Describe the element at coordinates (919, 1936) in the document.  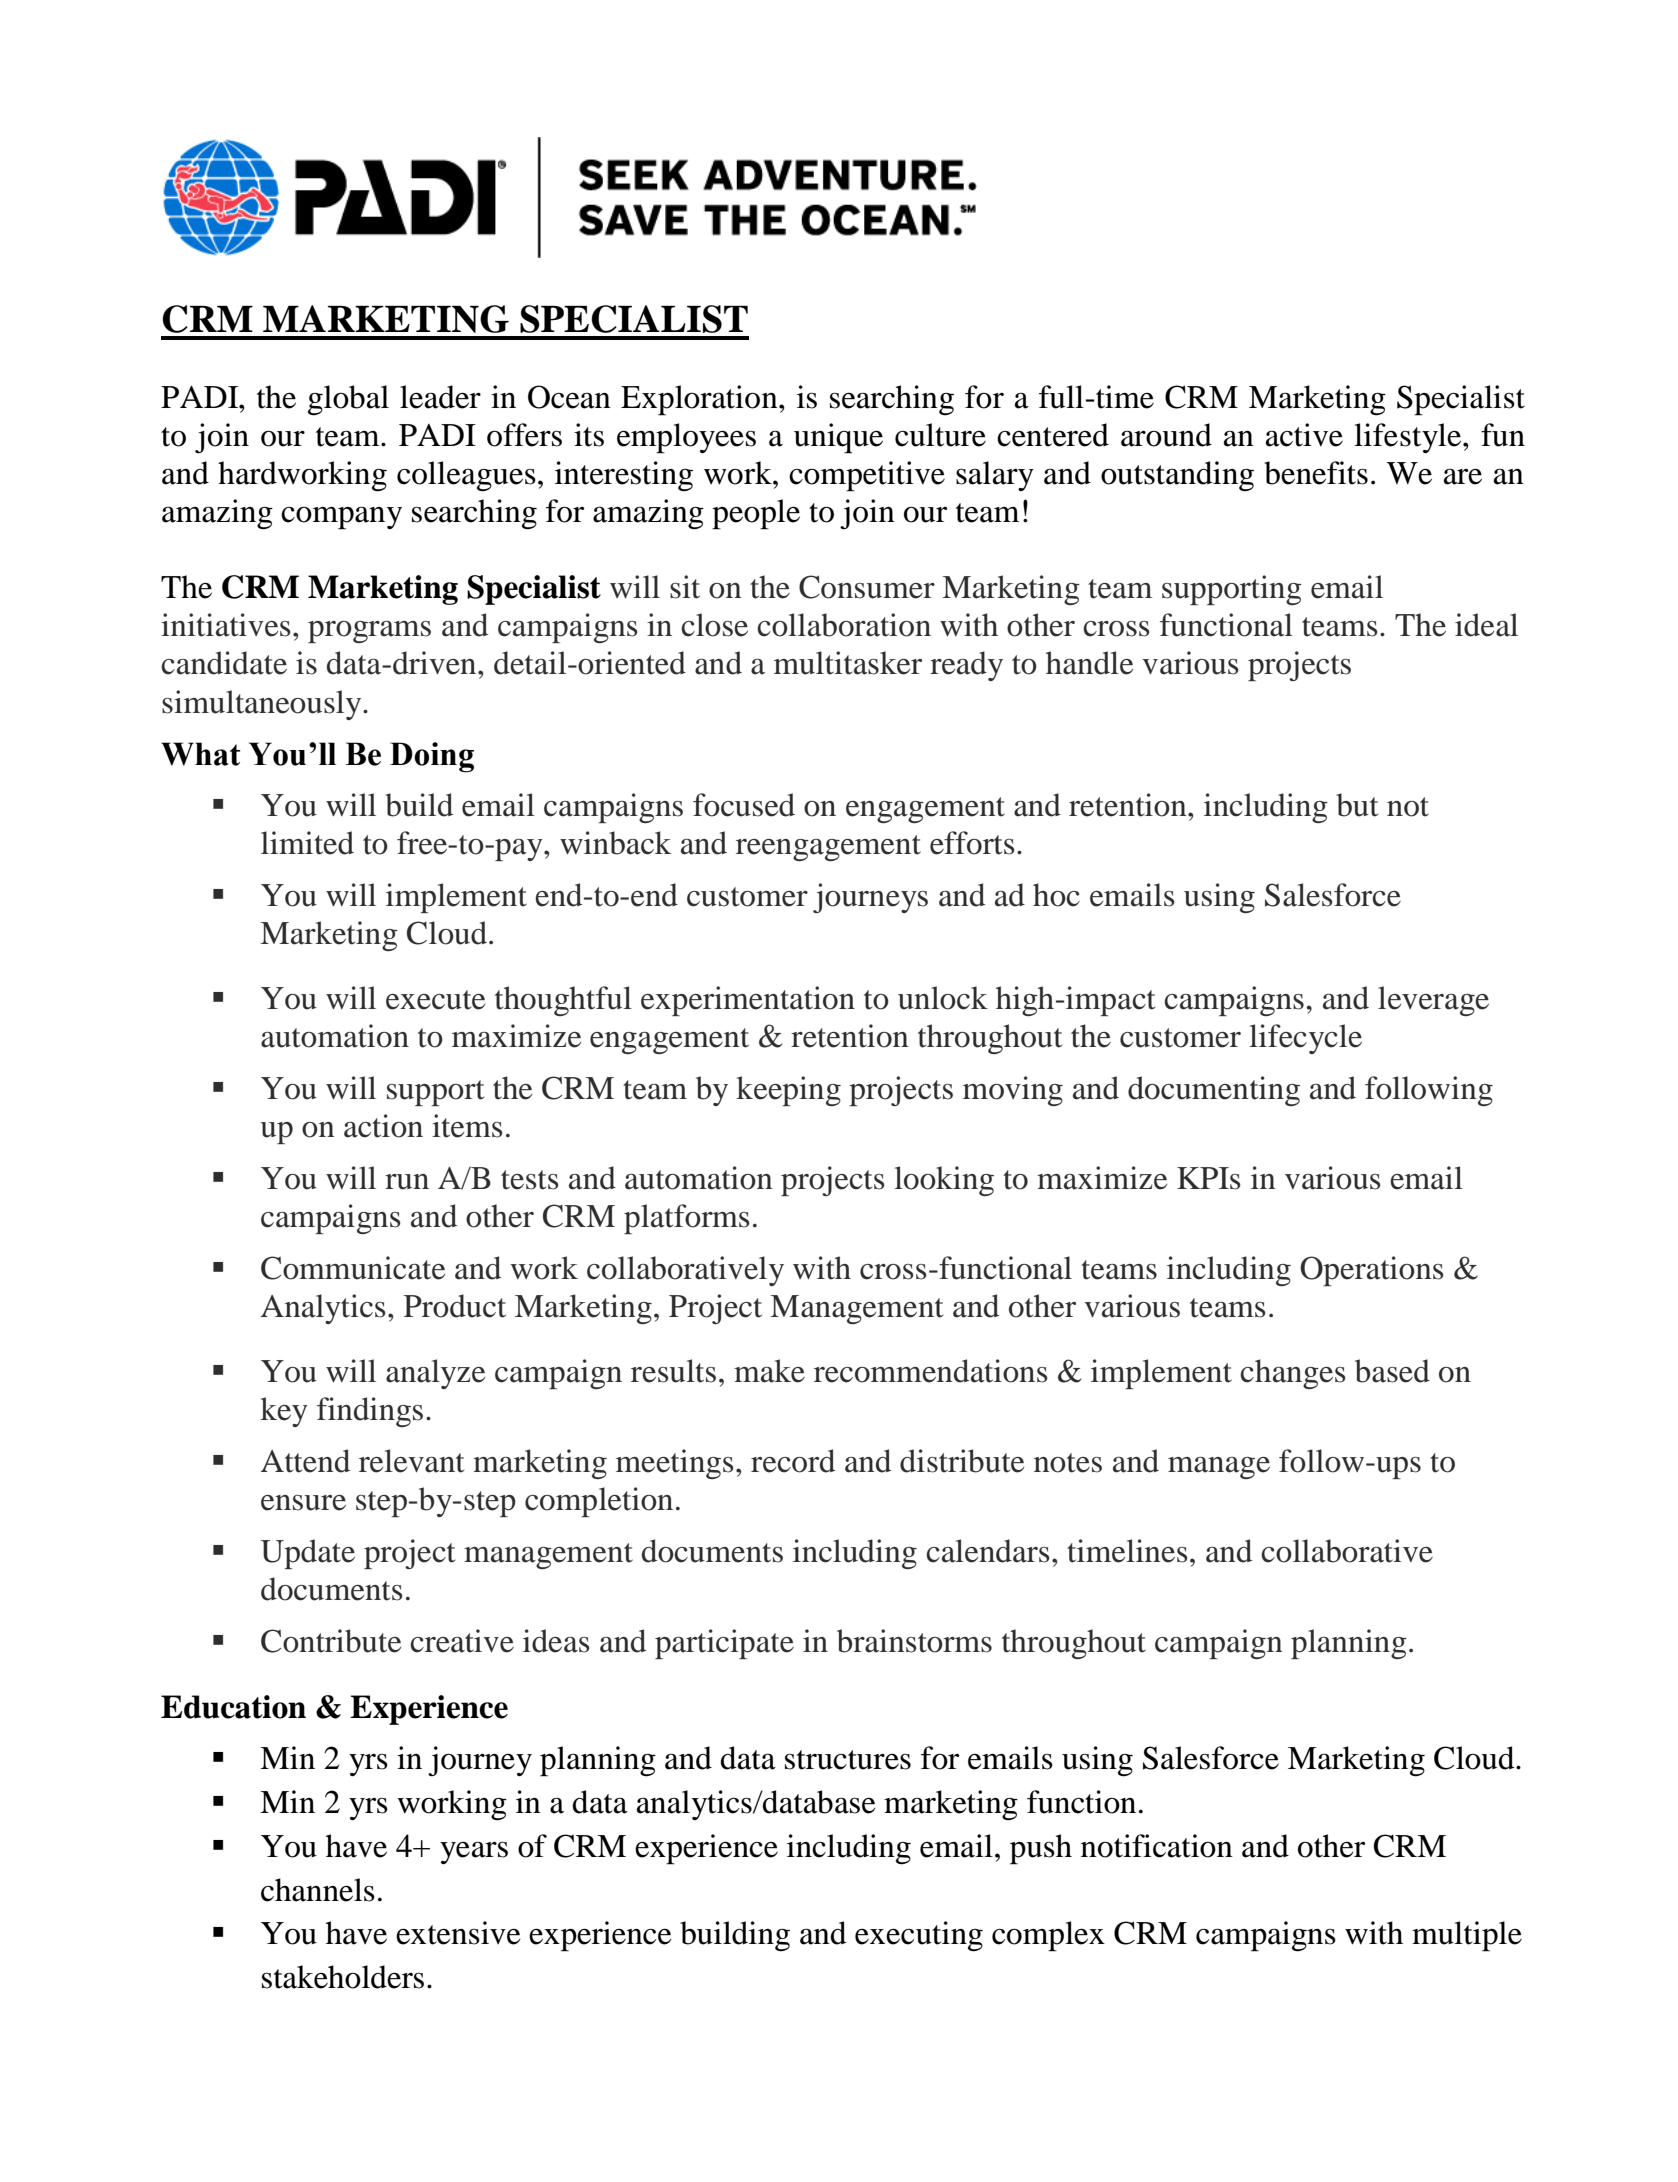
I see `executing` at that location.
